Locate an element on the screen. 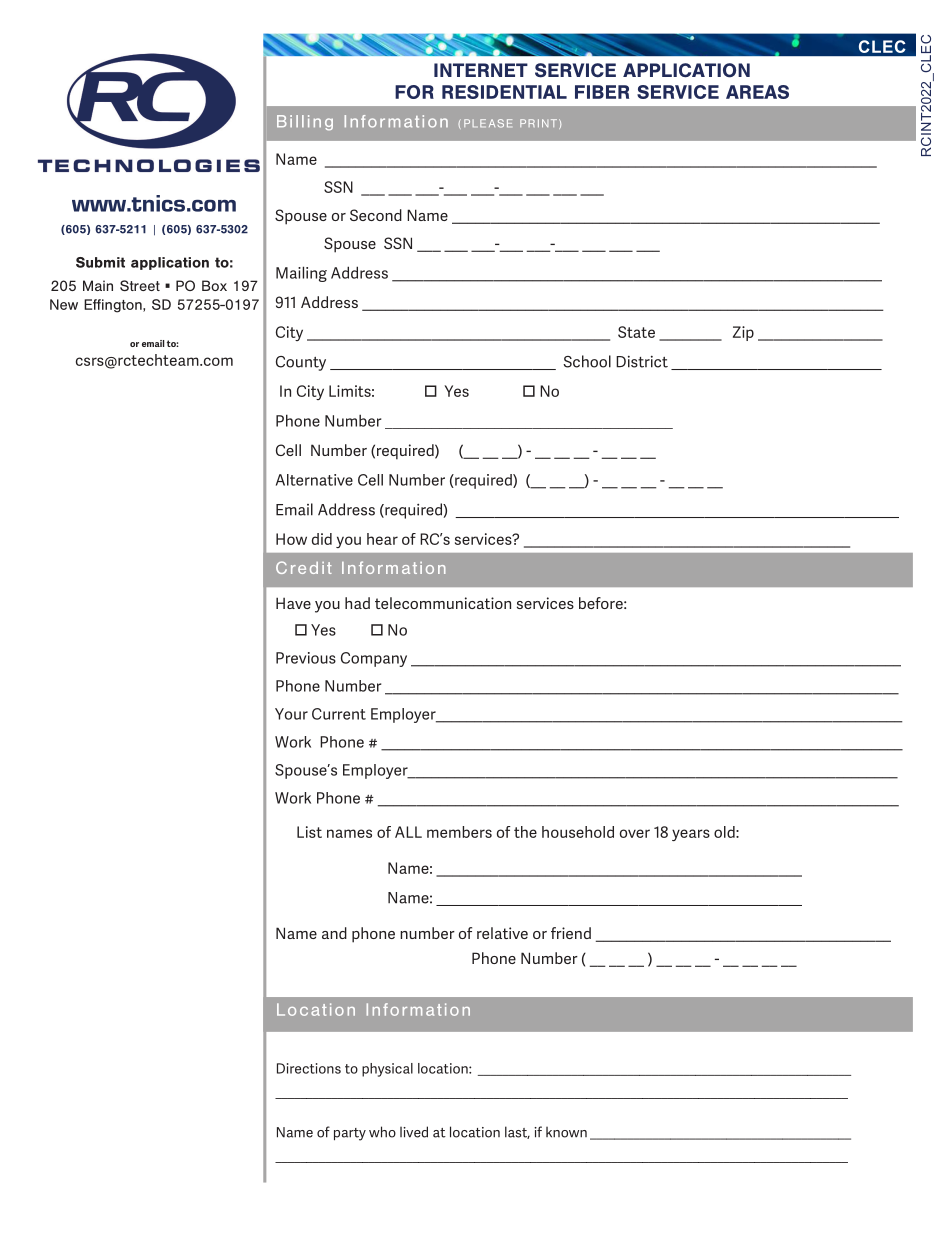  County is located at coordinates (301, 363).
